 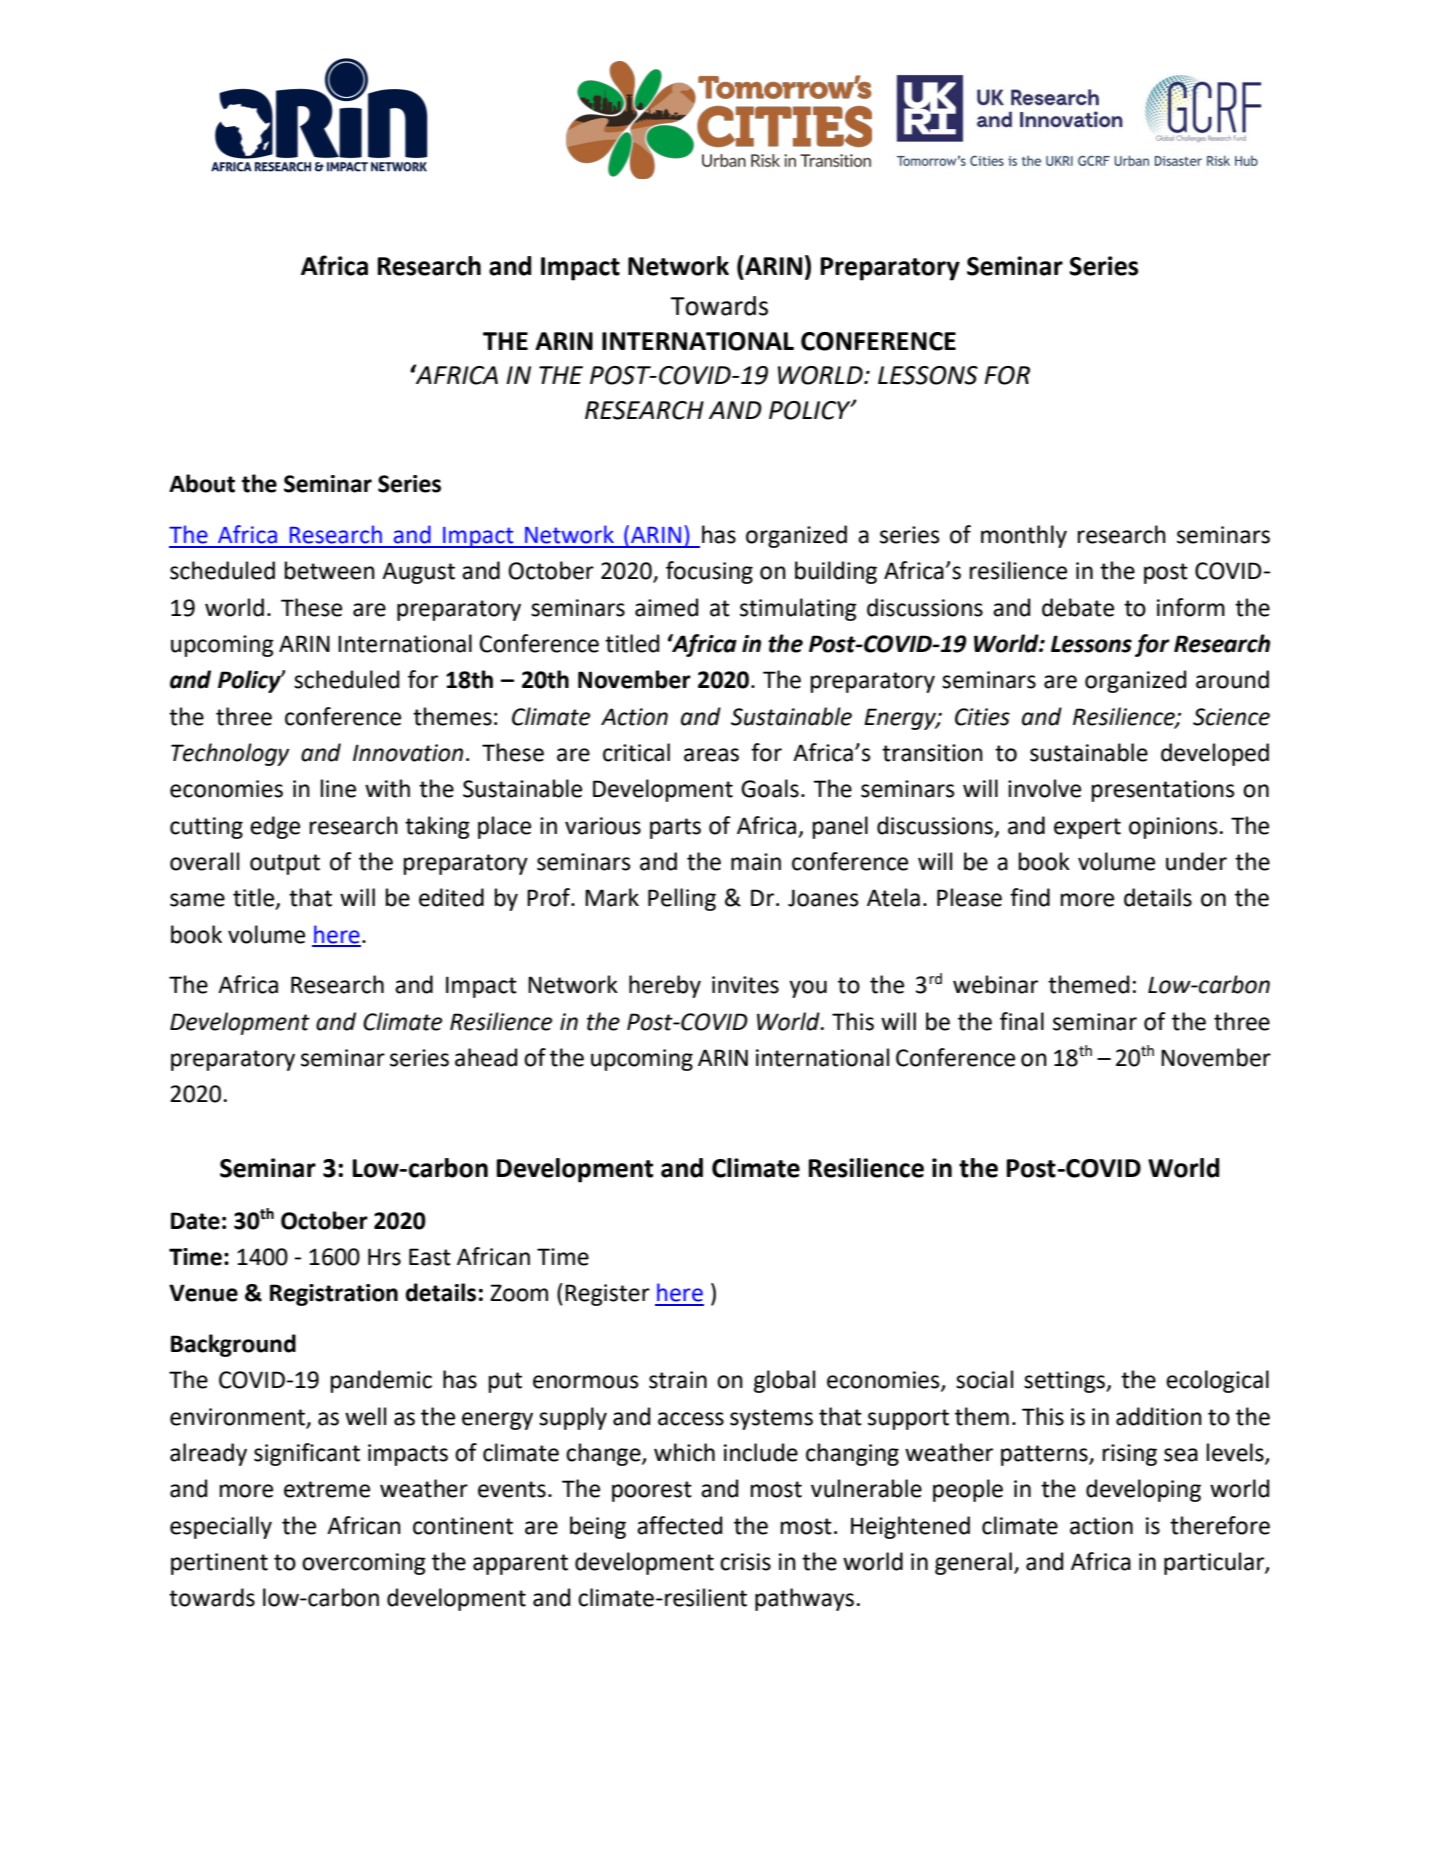 I want to click on expert, so click(x=1087, y=828).
